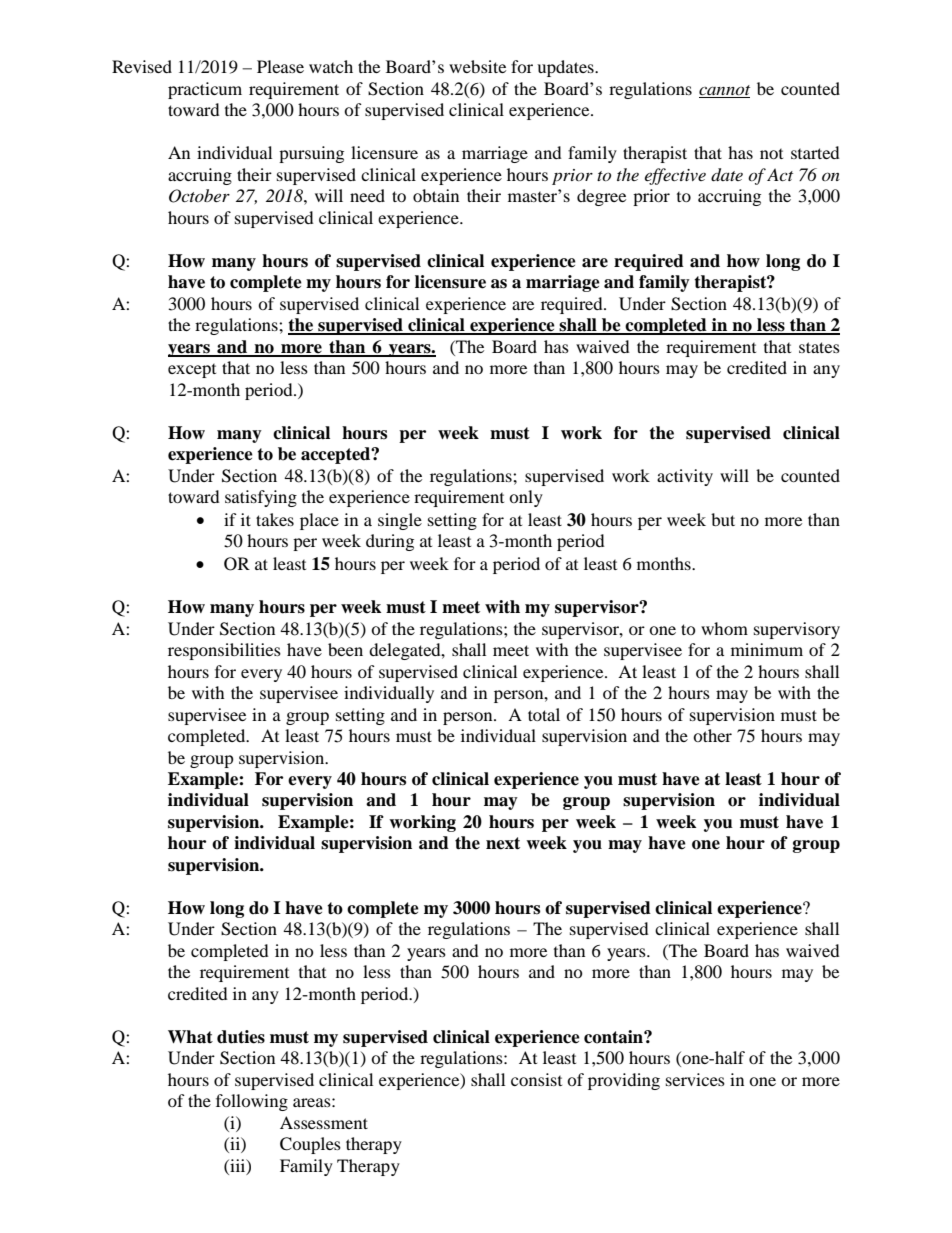 The image size is (952, 1233). Describe the element at coordinates (819, 347) in the screenshot. I see `states` at that location.
